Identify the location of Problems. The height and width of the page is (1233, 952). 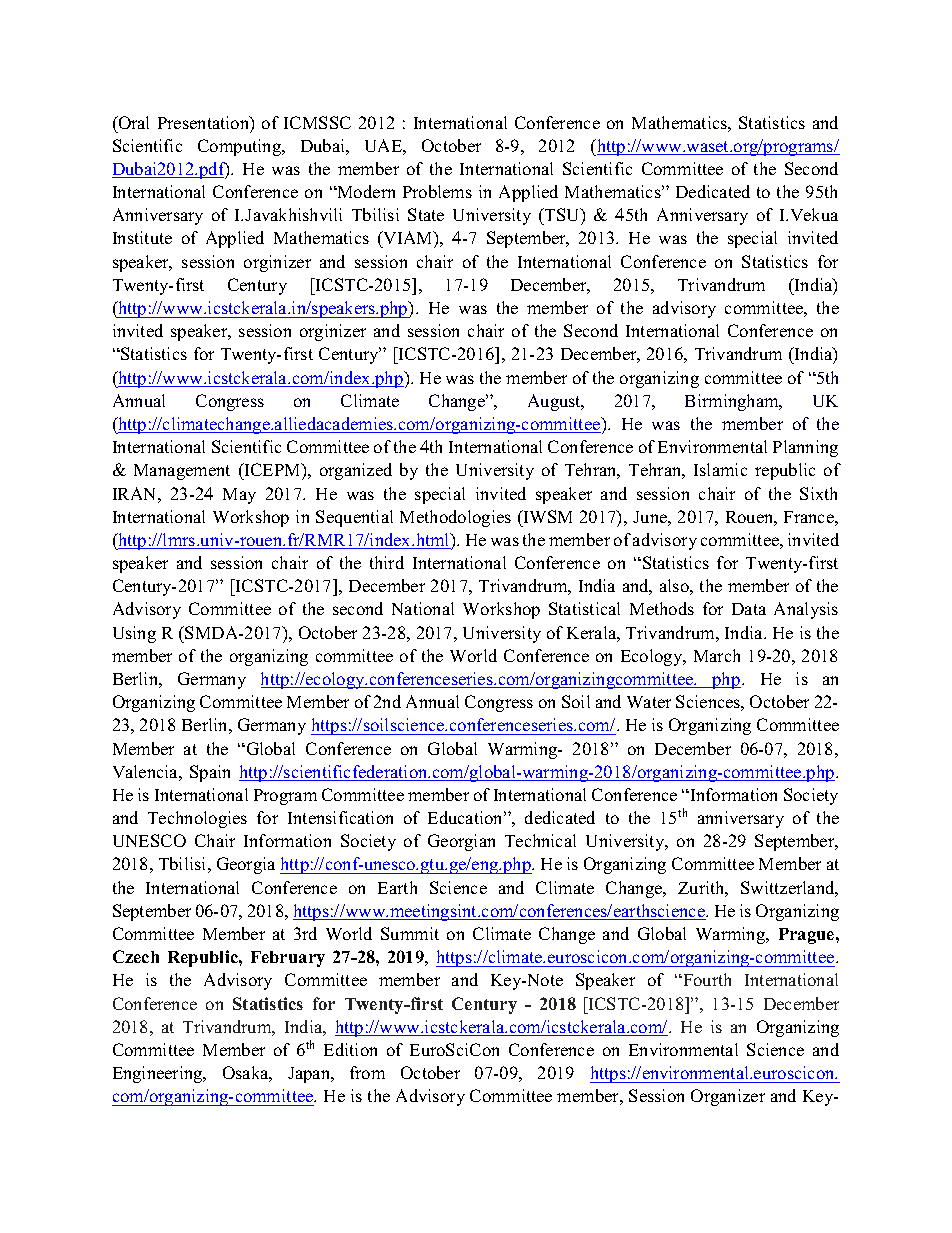
(437, 191).
